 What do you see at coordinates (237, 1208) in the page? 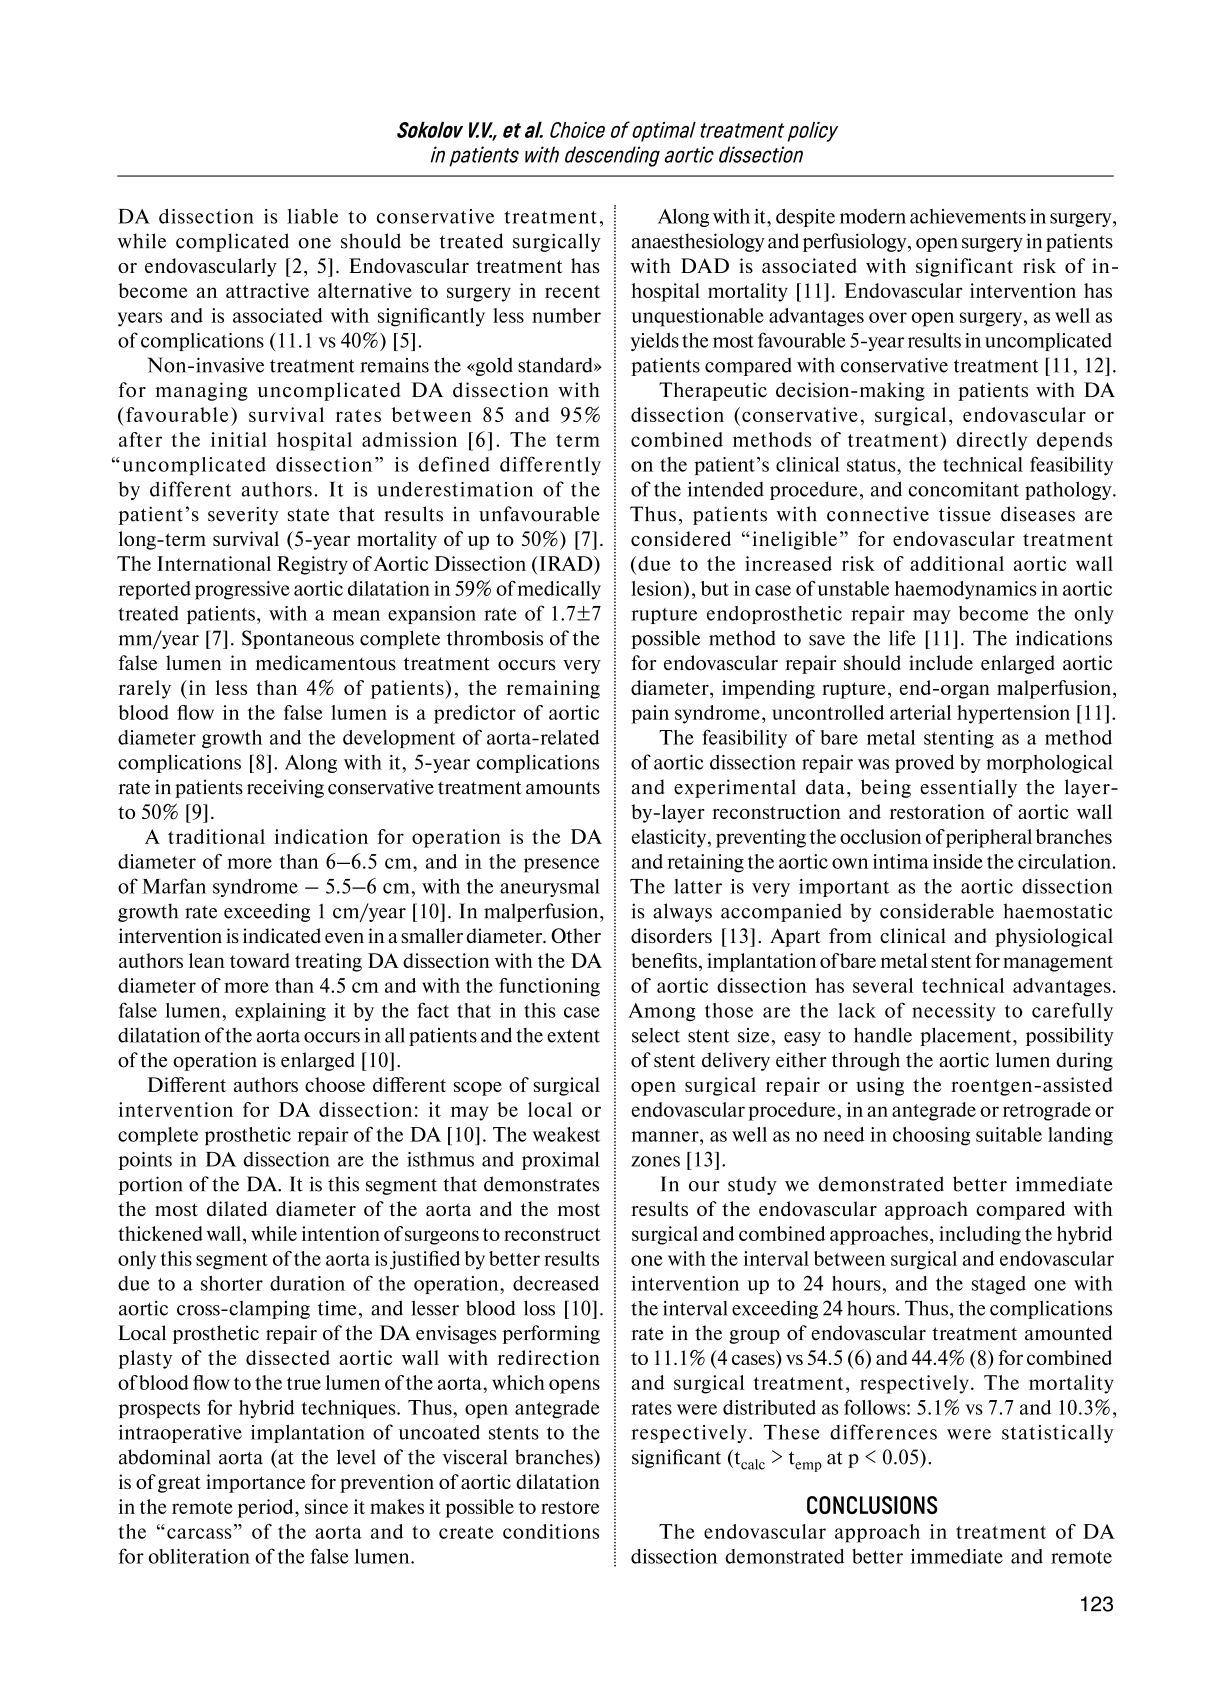
I see `dilated` at bounding box center [237, 1208].
